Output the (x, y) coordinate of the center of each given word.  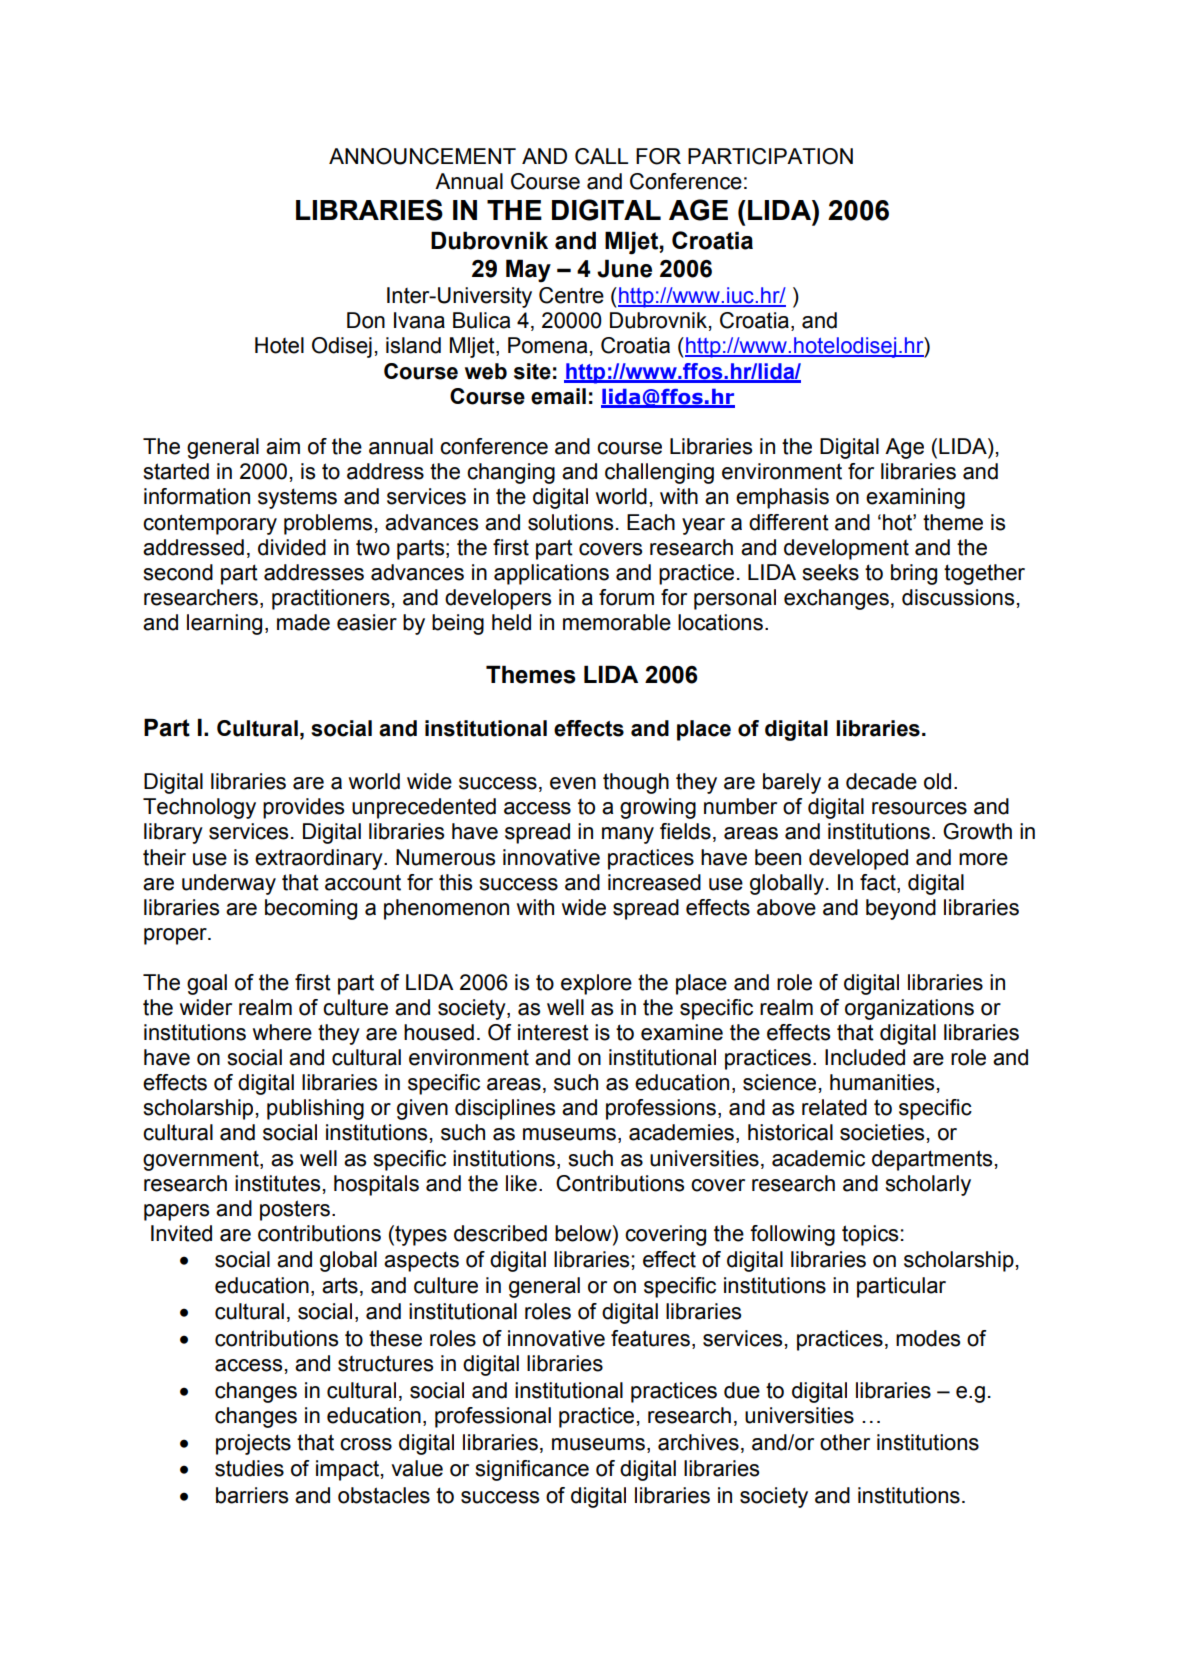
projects (253, 1444)
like (521, 1183)
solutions (570, 522)
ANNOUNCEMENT (422, 156)
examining (915, 498)
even (573, 783)
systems (297, 498)
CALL (601, 156)
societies (882, 1132)
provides (303, 808)
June (624, 268)
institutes (277, 1183)
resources (919, 808)
